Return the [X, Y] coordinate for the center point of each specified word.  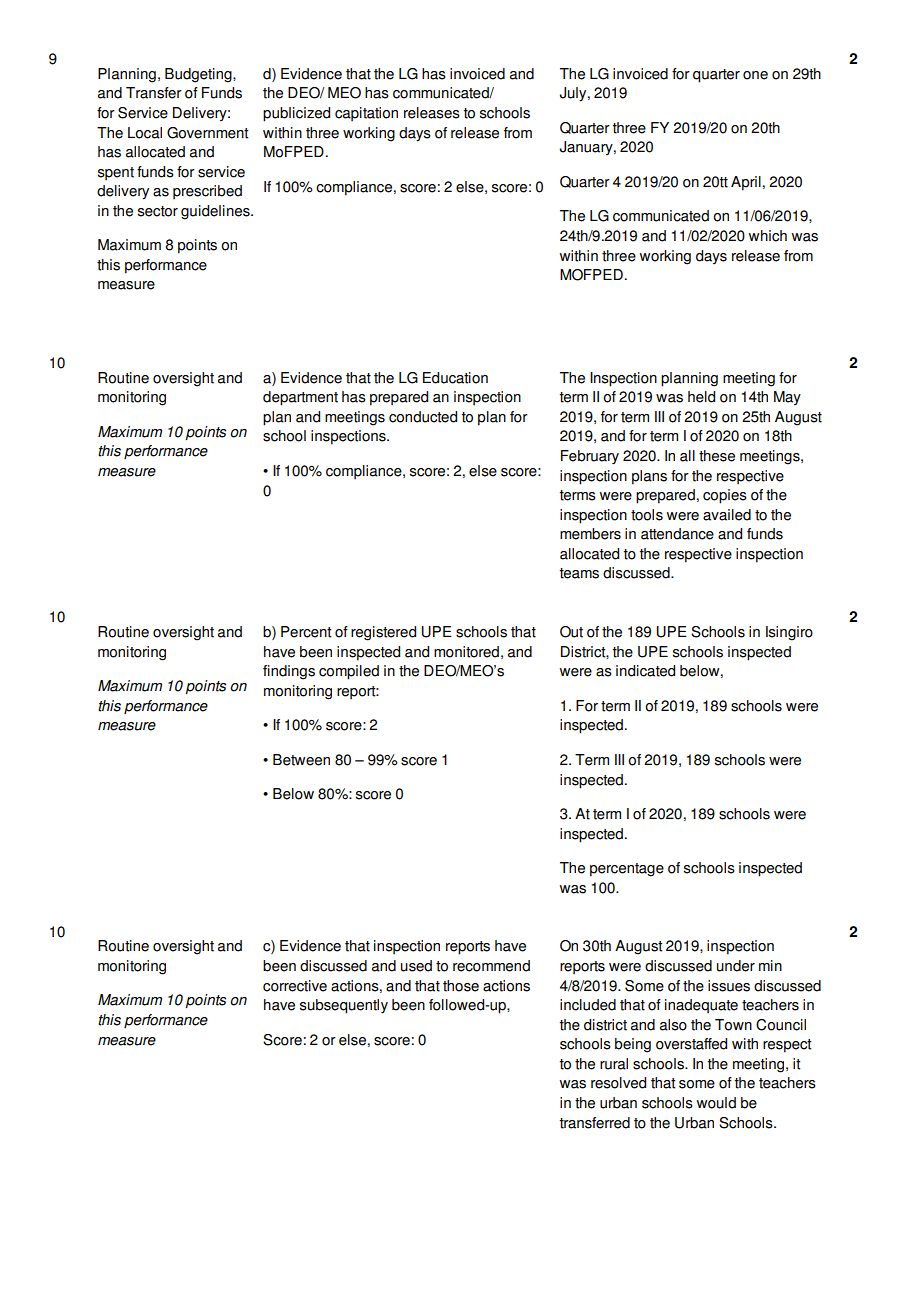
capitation [366, 114]
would [716, 1103]
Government [207, 133]
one [755, 75]
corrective [295, 986]
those [461, 986]
